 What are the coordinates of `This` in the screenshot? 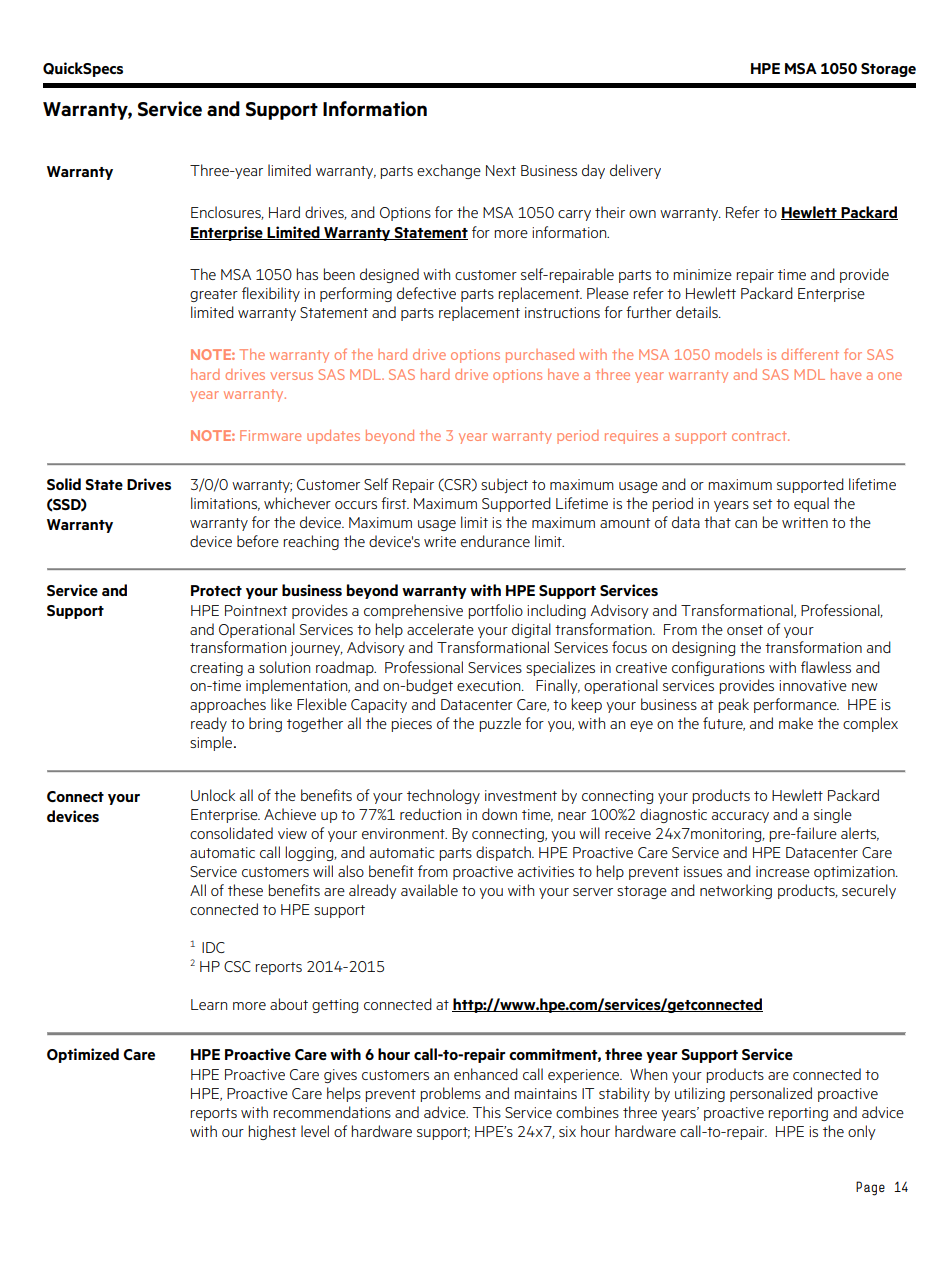 It's located at (487, 1112).
